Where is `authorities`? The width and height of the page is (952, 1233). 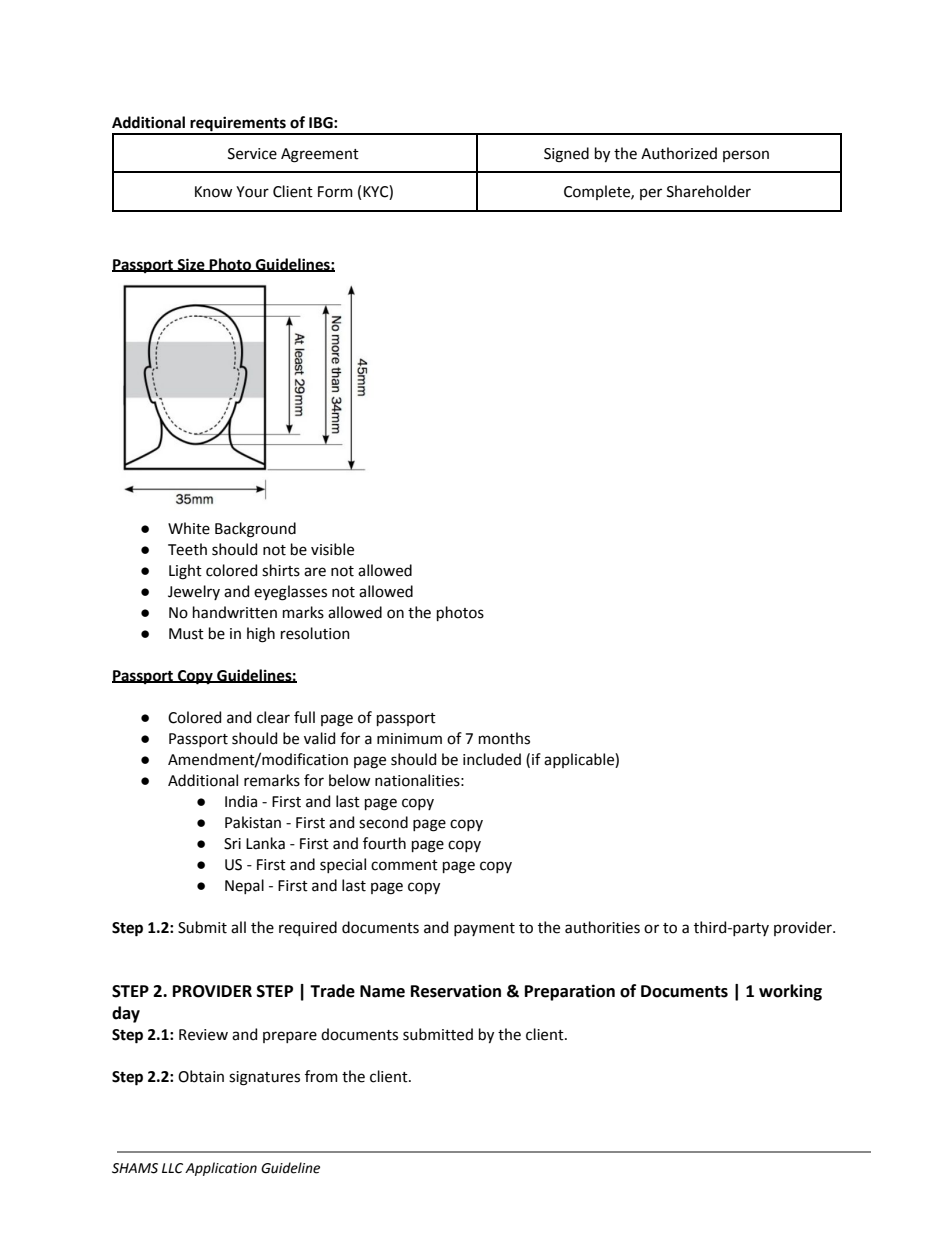
authorities is located at coordinates (602, 927).
